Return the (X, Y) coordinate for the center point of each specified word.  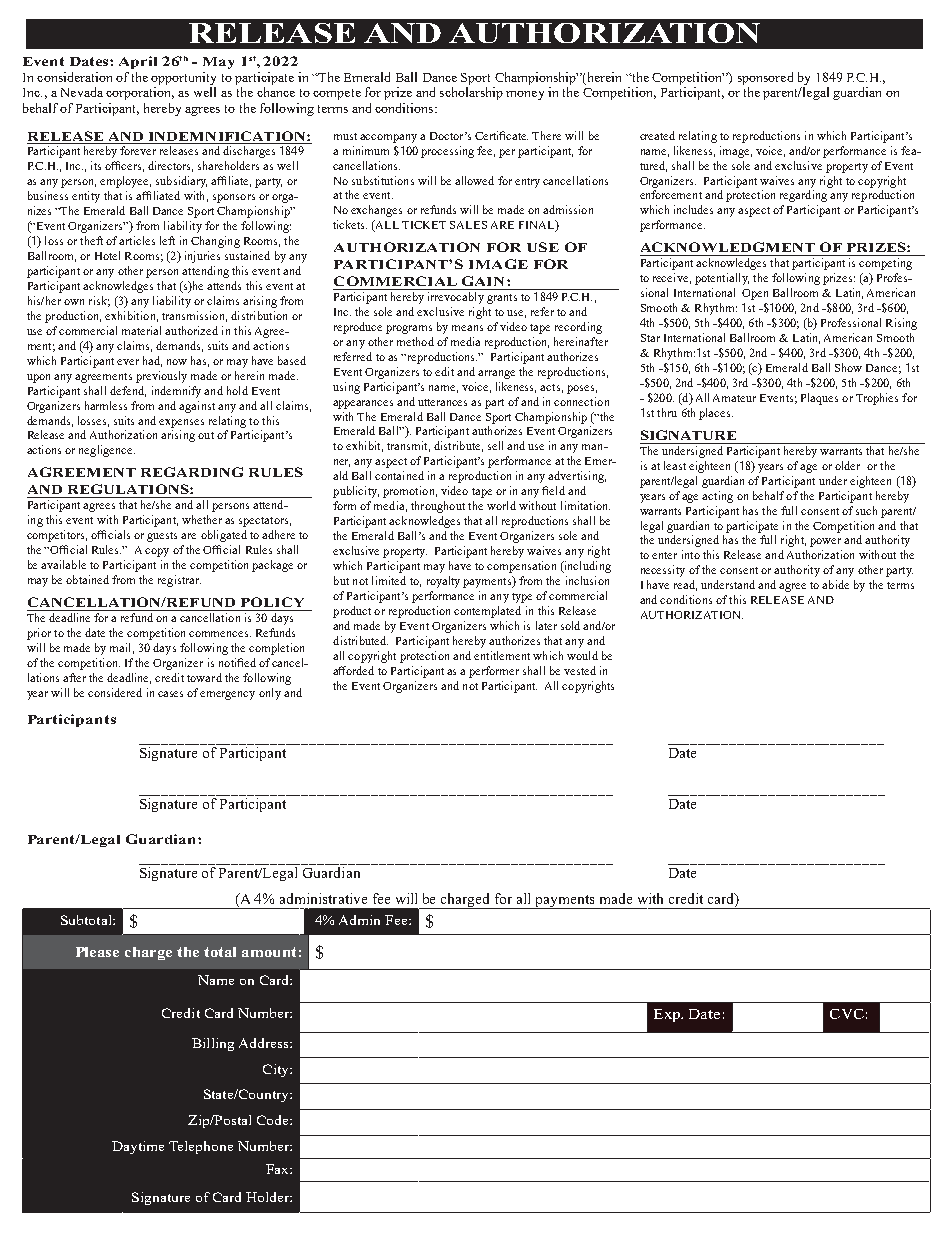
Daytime (138, 1147)
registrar (179, 581)
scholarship (471, 93)
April (138, 62)
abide (835, 584)
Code (274, 1120)
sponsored (765, 78)
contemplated (487, 612)
